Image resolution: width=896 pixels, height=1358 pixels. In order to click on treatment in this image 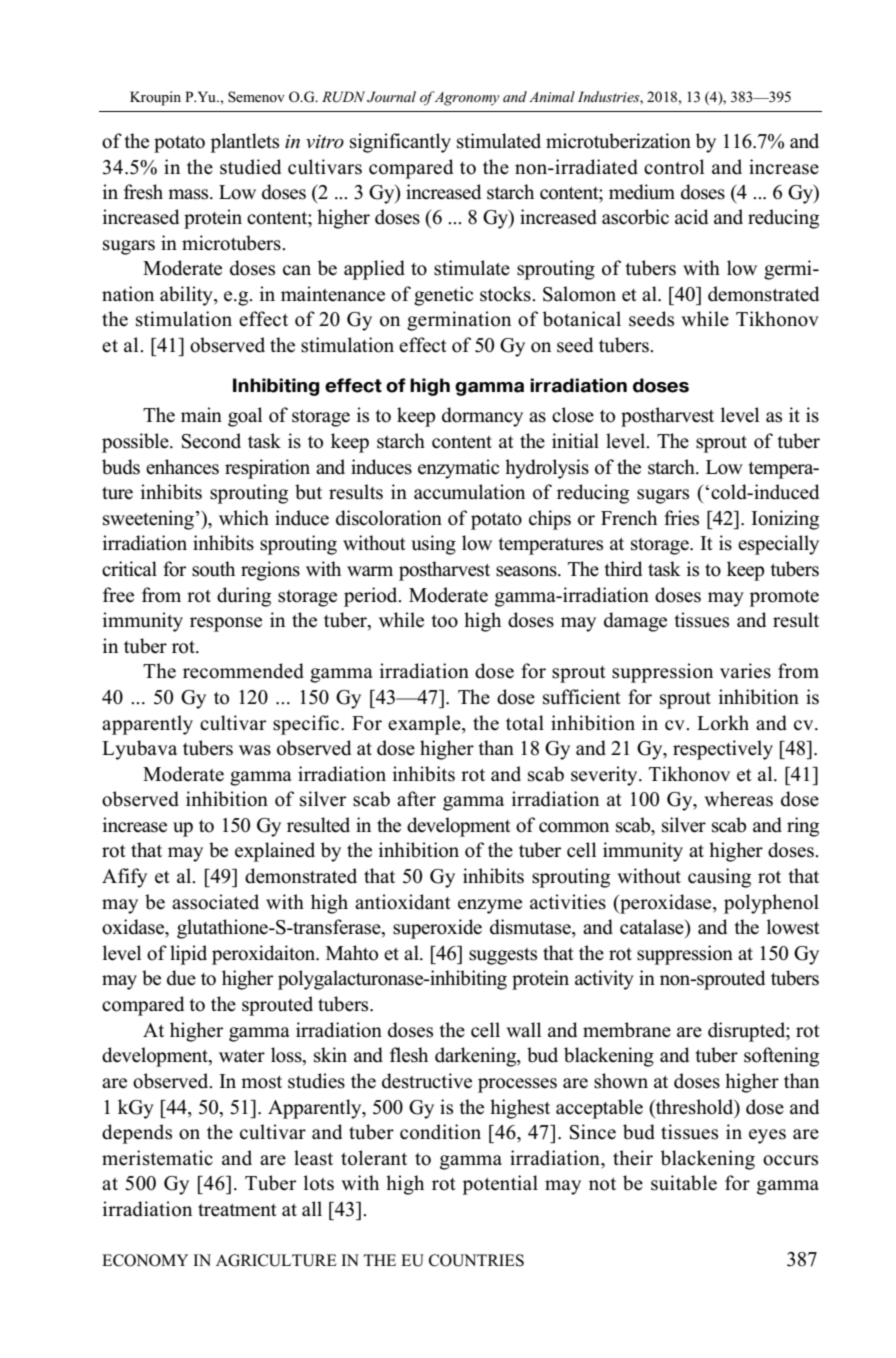, I will do `click(237, 1210)`.
